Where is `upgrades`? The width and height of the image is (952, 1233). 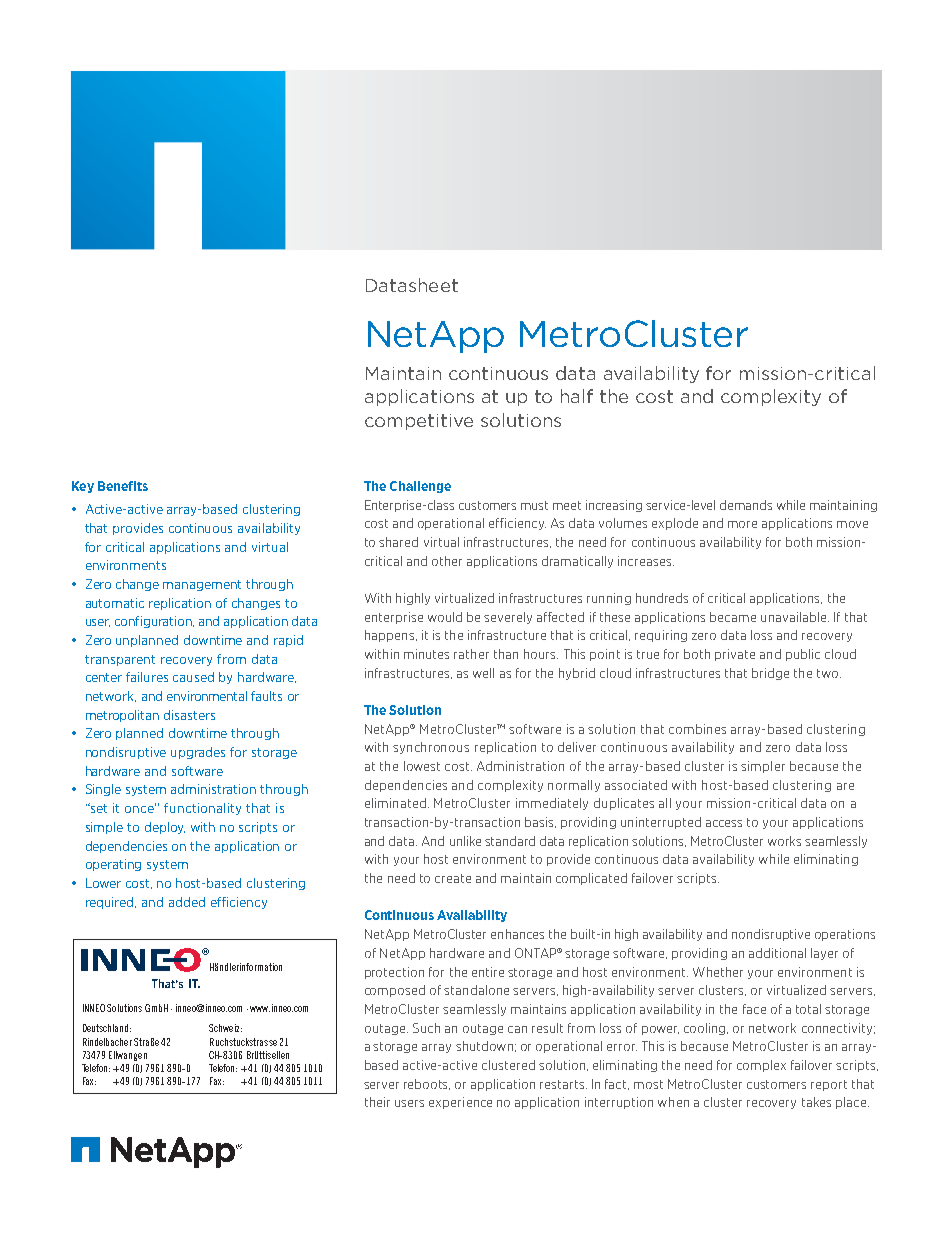 upgrades is located at coordinates (198, 753).
